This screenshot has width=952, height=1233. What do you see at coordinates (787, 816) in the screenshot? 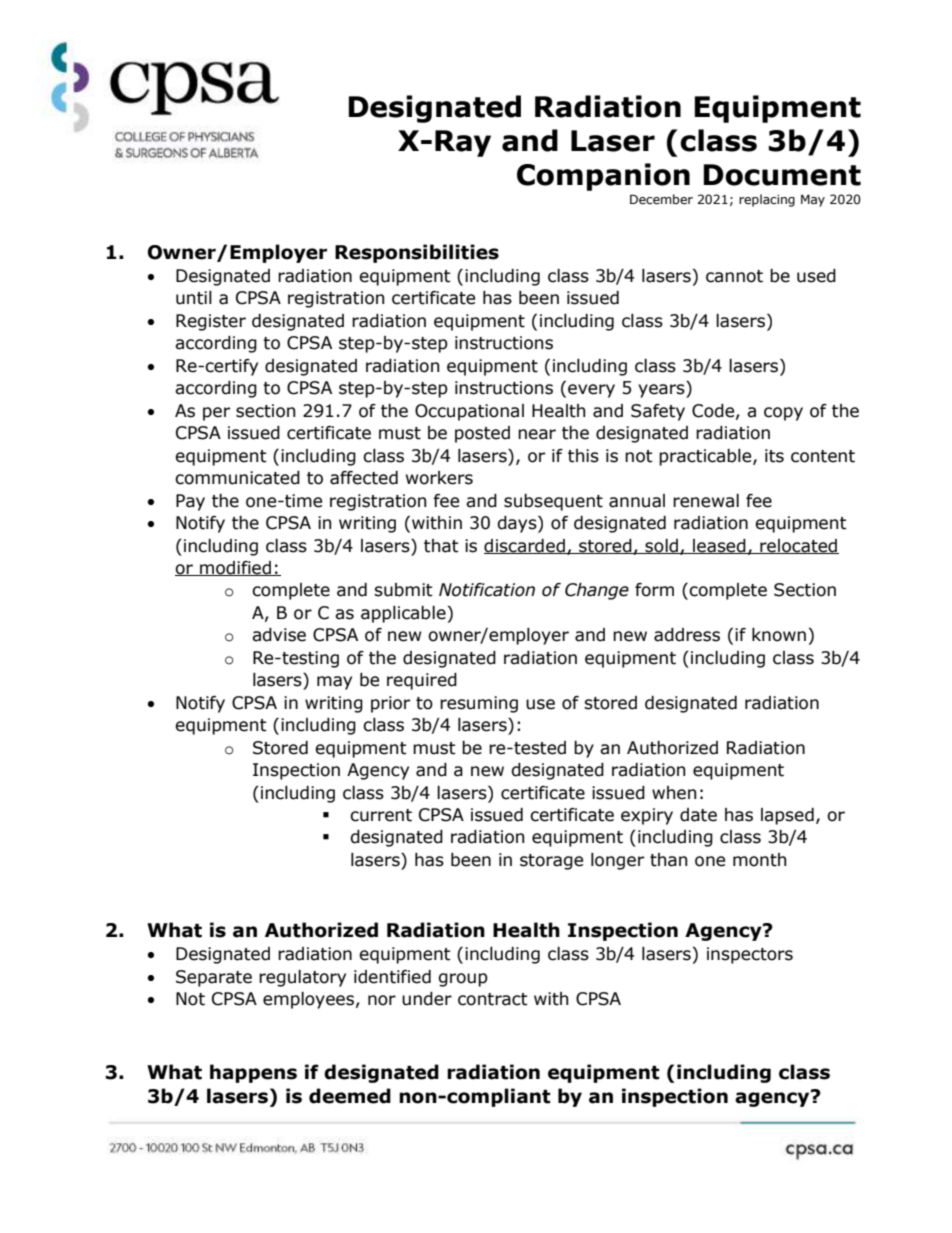
I see `lapsed` at bounding box center [787, 816].
